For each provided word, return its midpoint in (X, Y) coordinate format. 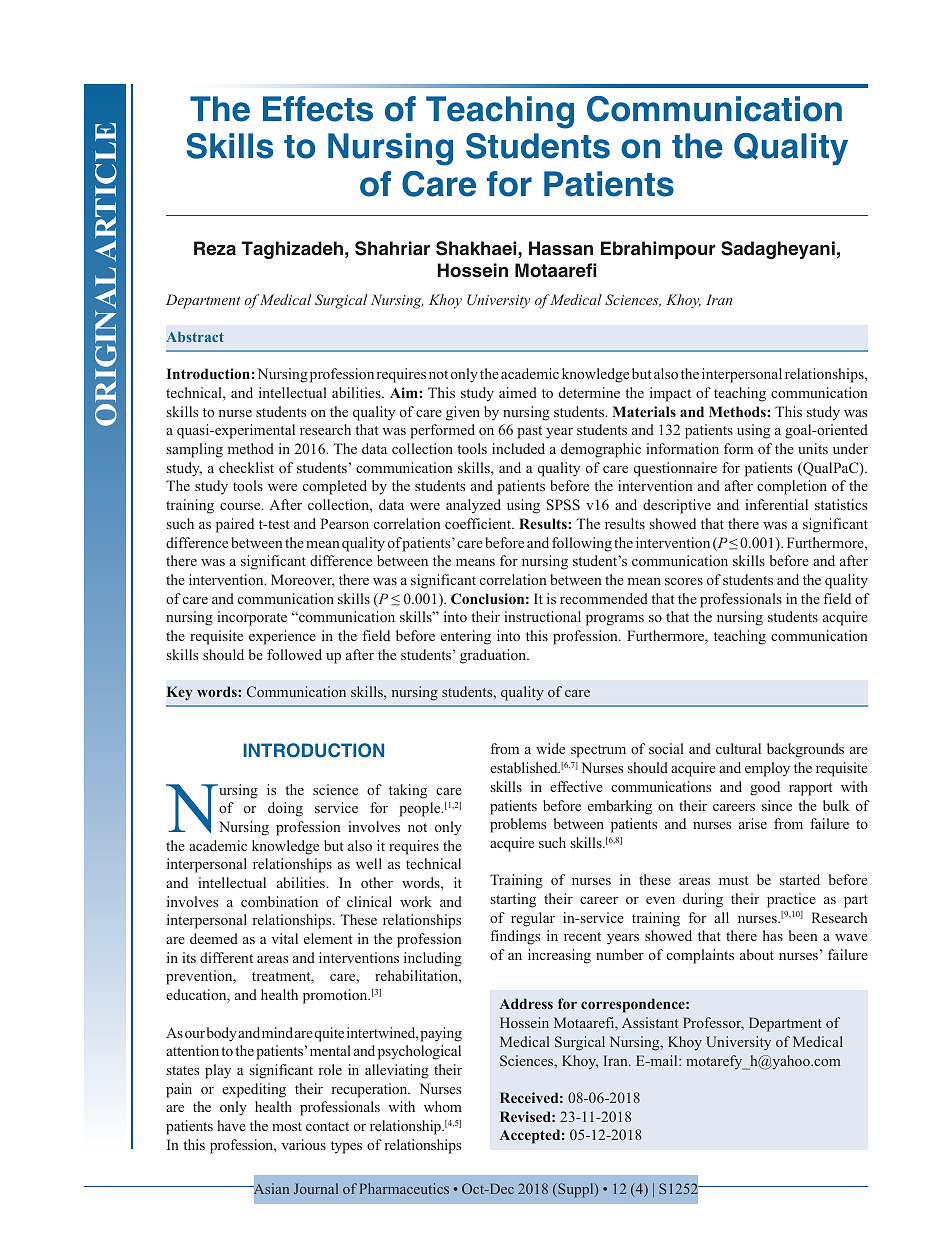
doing (285, 809)
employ (767, 769)
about (757, 954)
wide (550, 748)
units (813, 448)
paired (235, 525)
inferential (776, 504)
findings (515, 937)
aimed (518, 392)
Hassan (561, 248)
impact (670, 394)
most (287, 1126)
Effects (318, 109)
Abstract (195, 337)
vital (284, 938)
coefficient (479, 523)
